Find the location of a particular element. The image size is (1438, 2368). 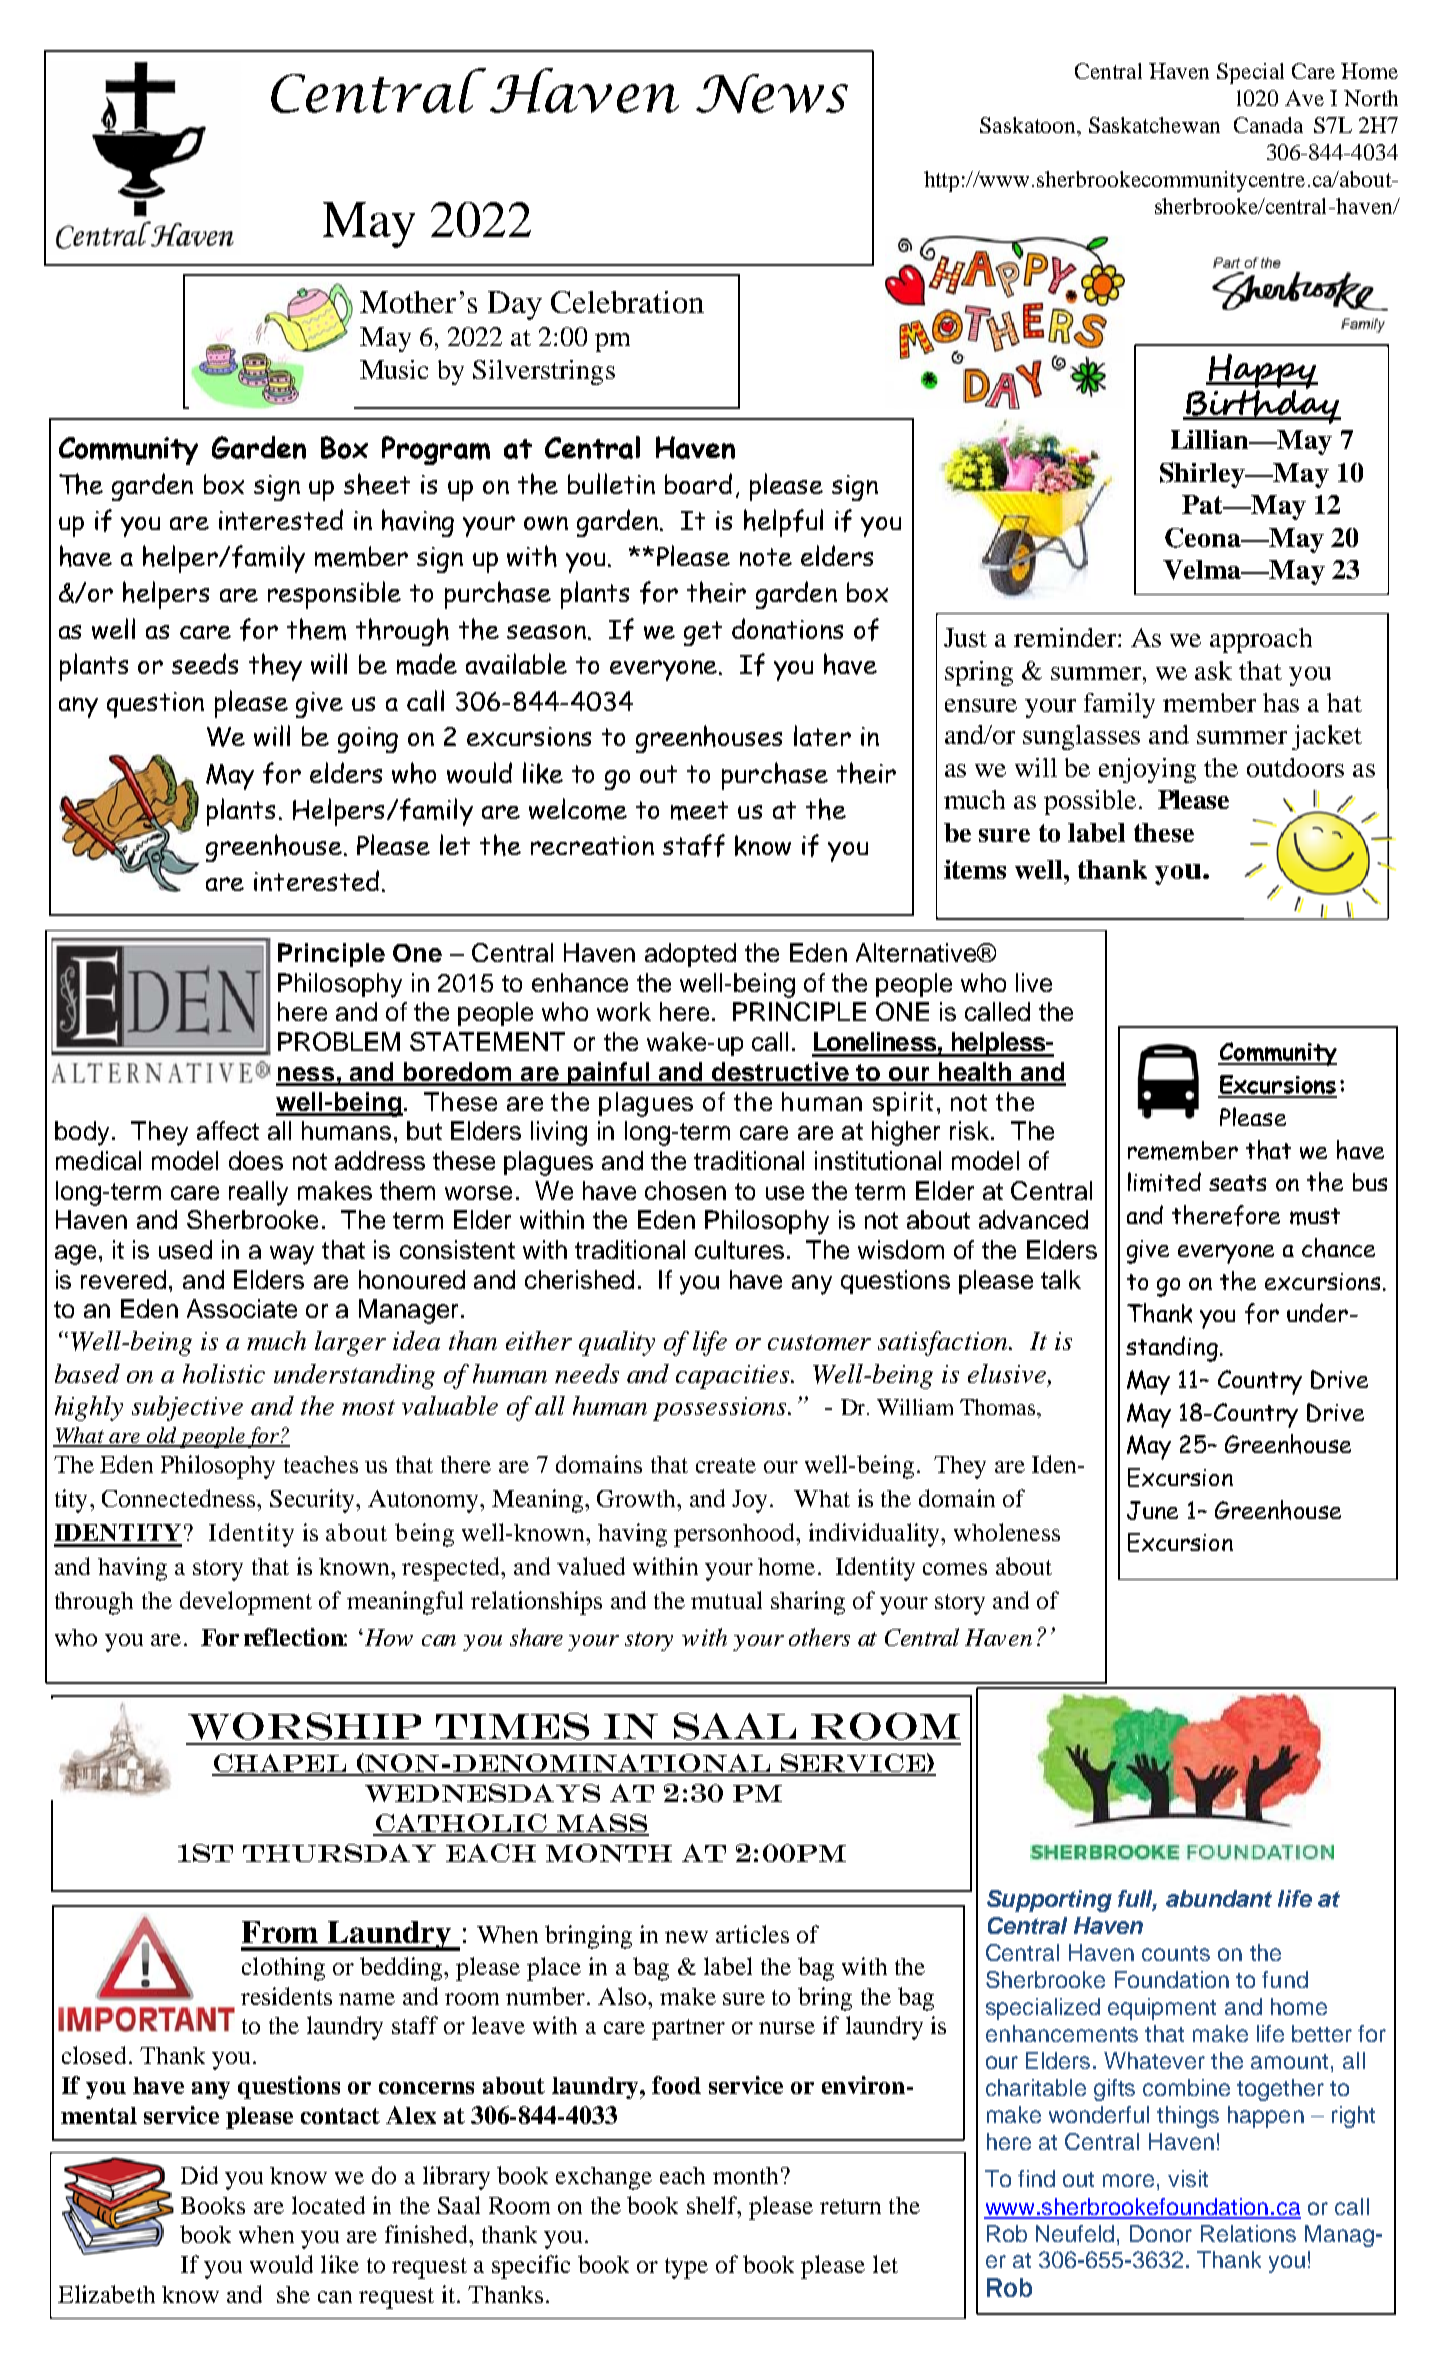

Music is located at coordinates (394, 369).
